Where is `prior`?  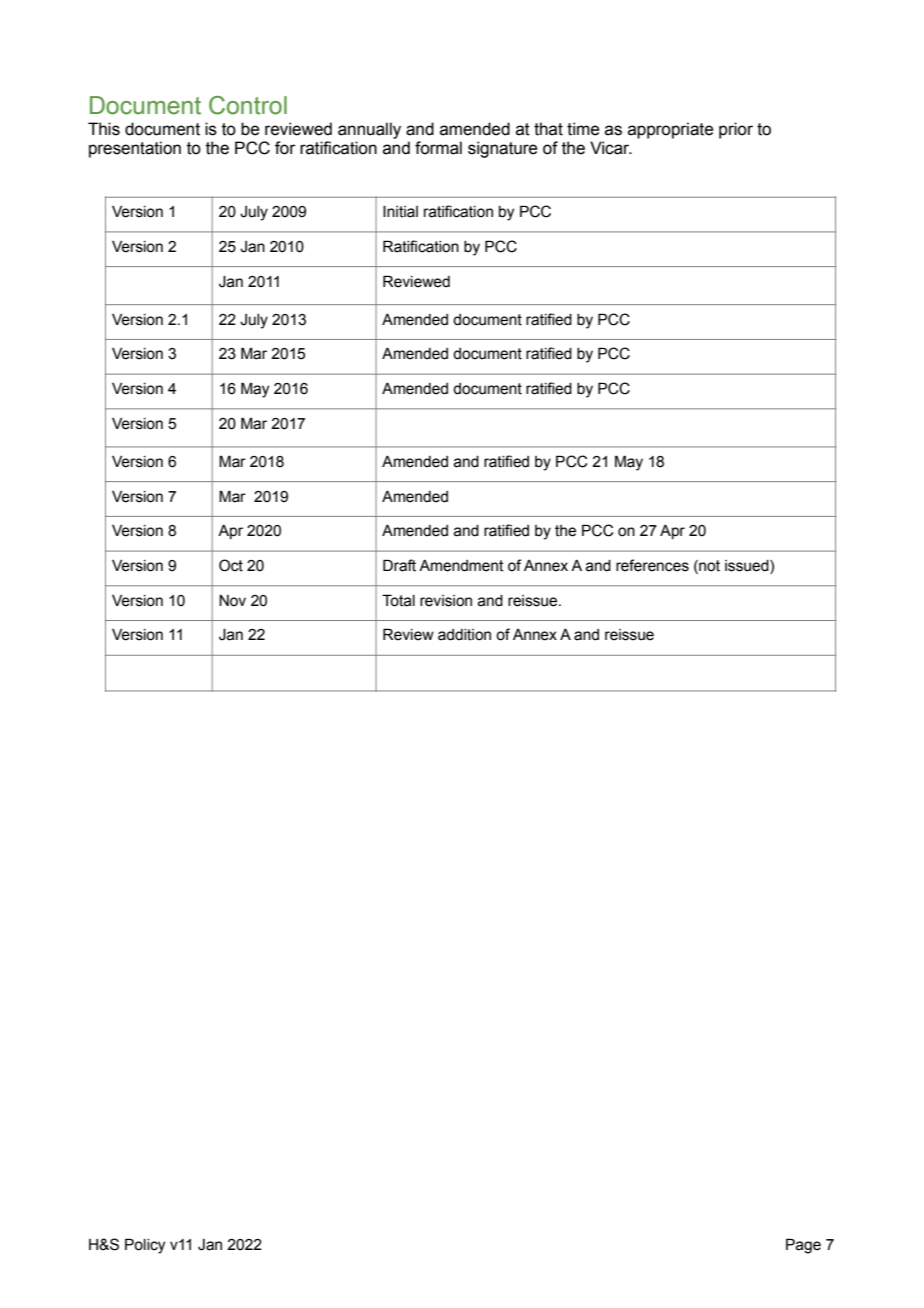 prior is located at coordinates (736, 130).
